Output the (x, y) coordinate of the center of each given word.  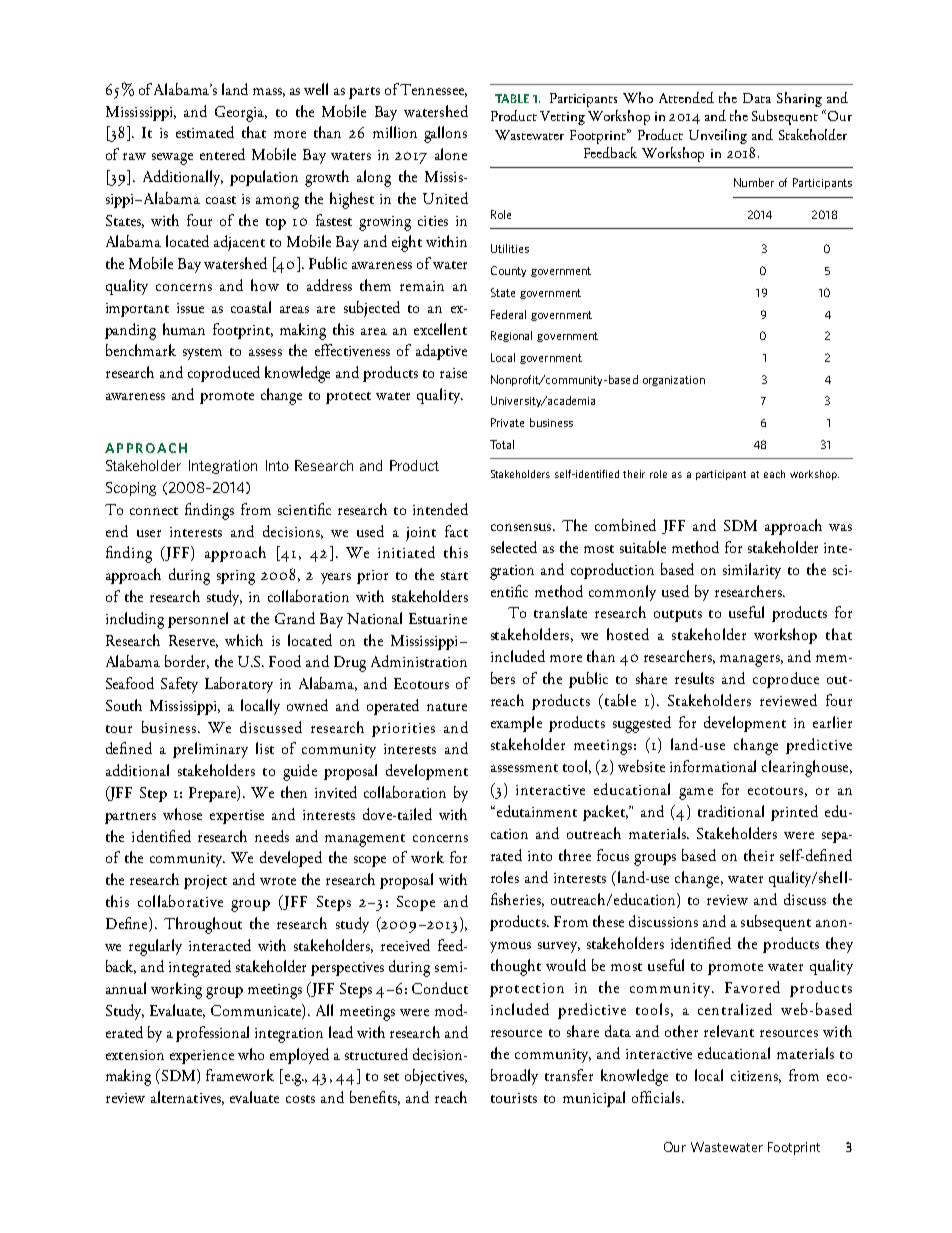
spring (236, 577)
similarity (752, 571)
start (454, 576)
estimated (205, 132)
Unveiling (718, 136)
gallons (445, 134)
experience (202, 1057)
